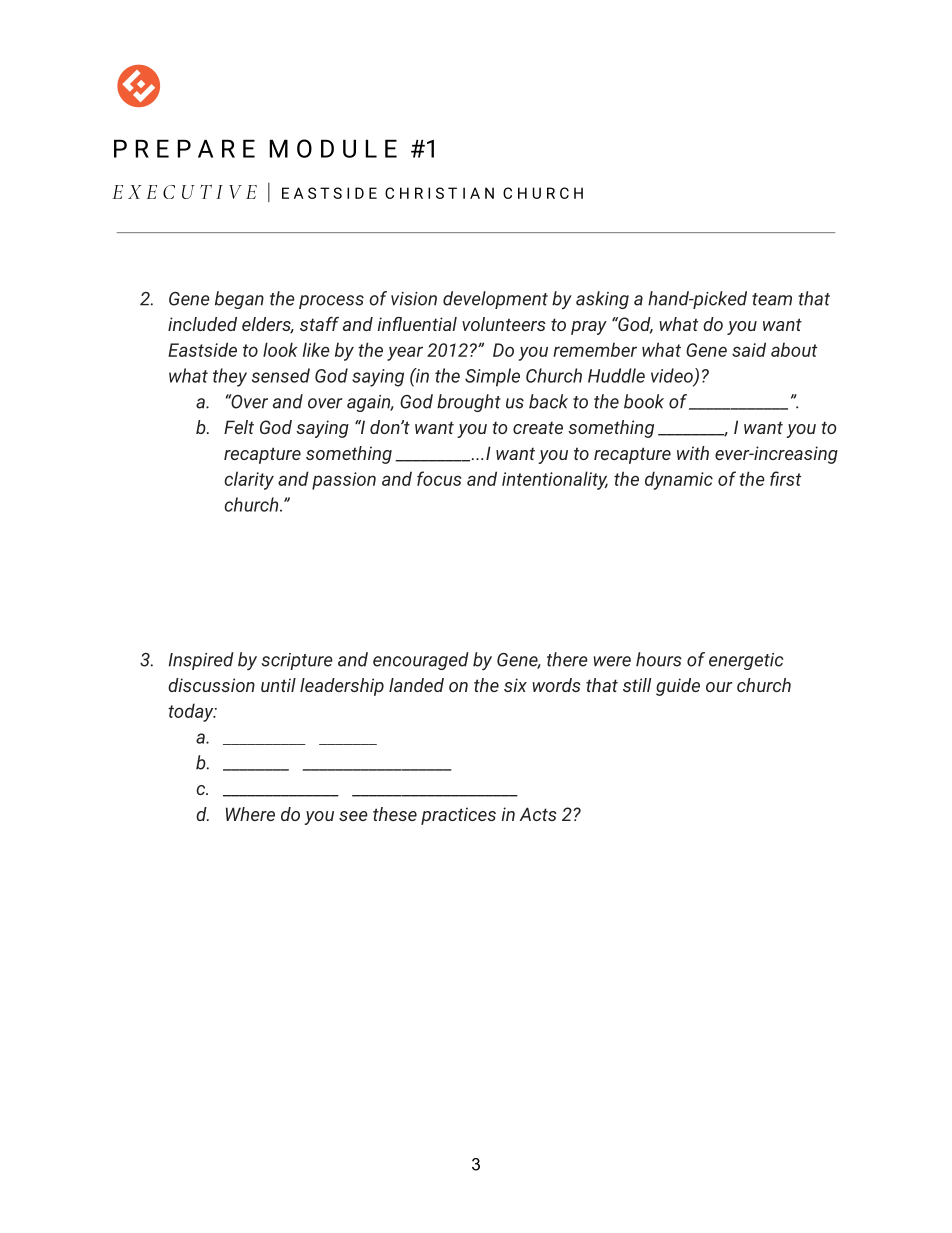  I want to click on practices, so click(458, 816).
